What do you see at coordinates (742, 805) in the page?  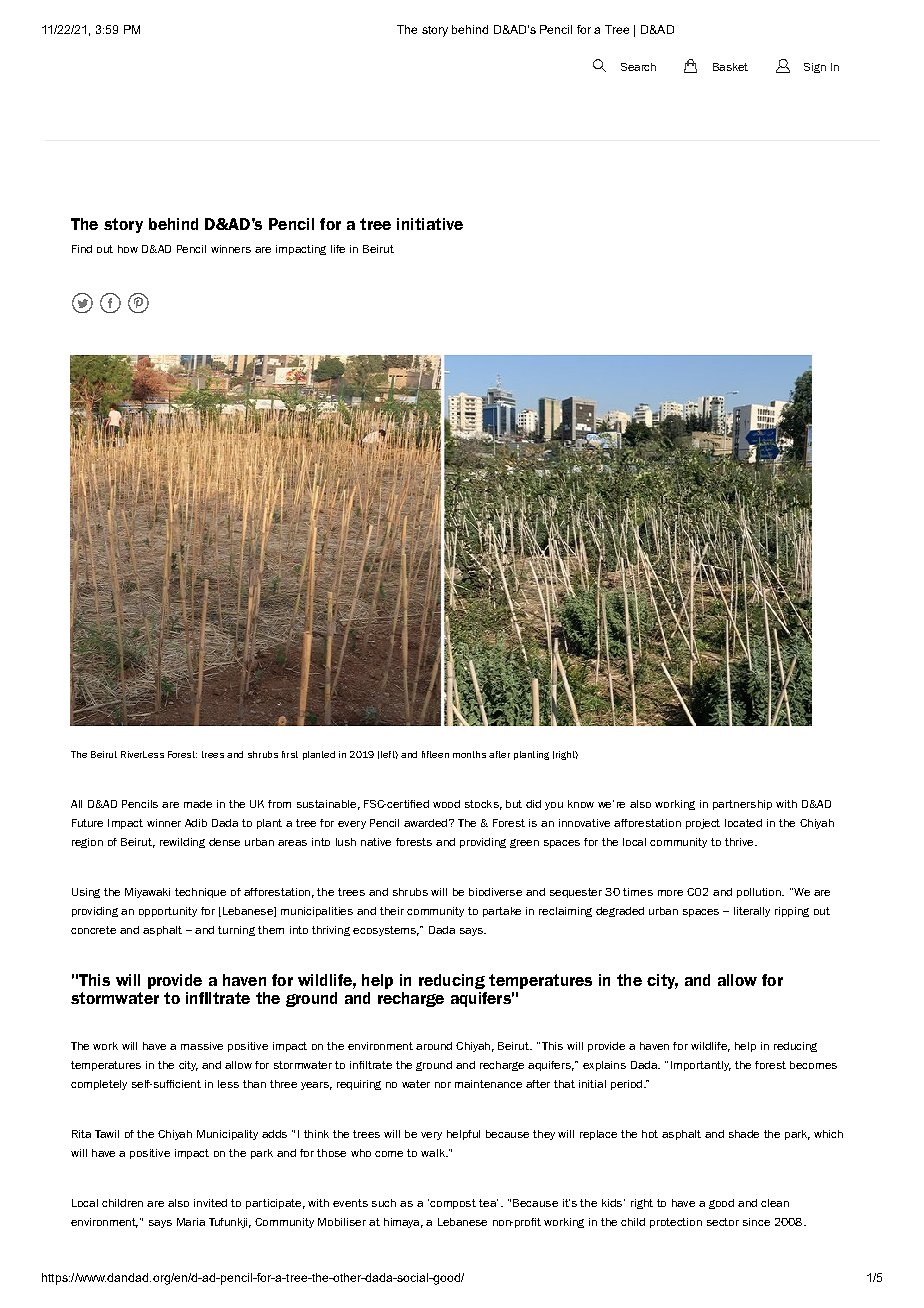 I see `partnership` at bounding box center [742, 805].
